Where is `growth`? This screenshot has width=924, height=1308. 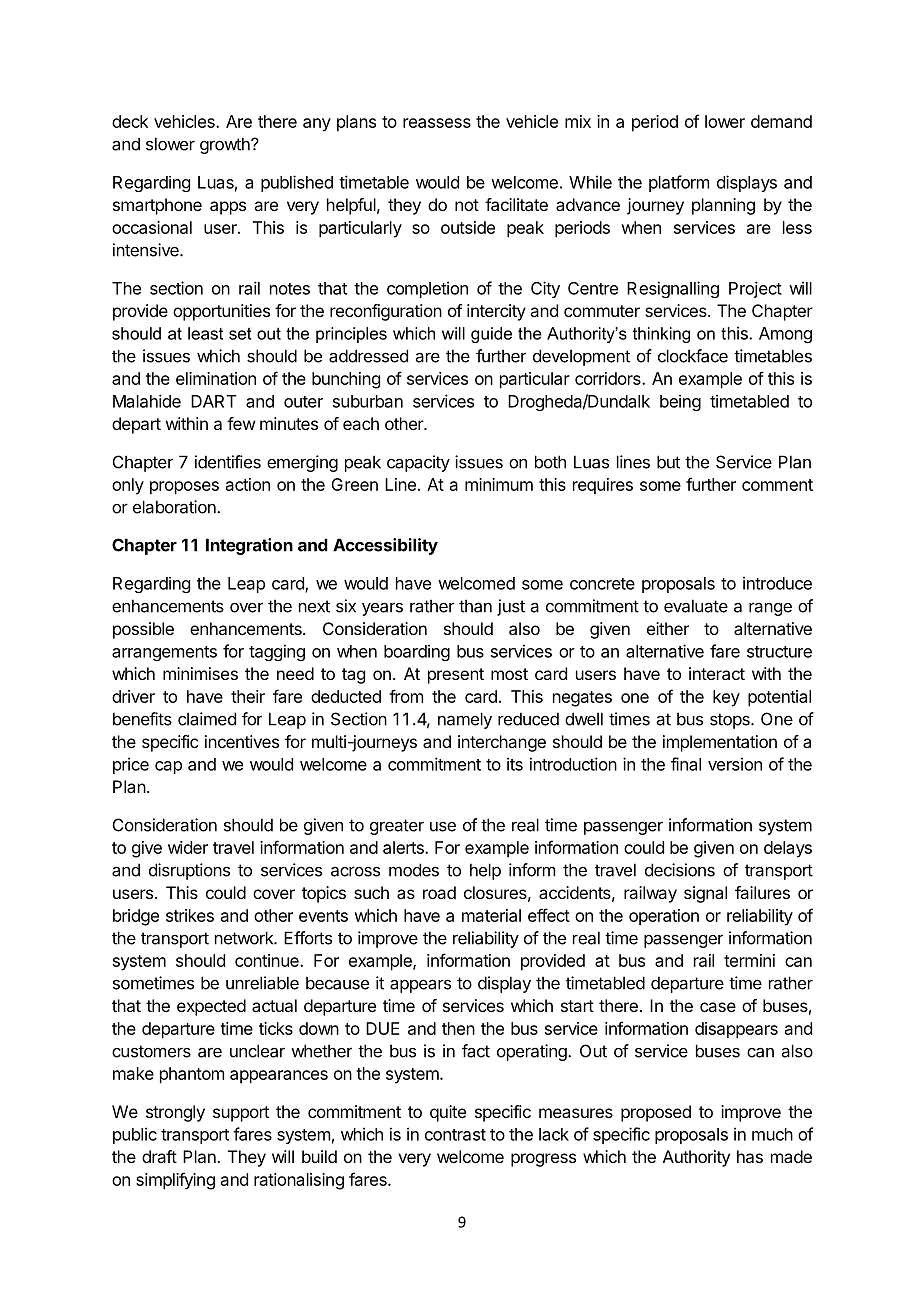
growth is located at coordinates (226, 145).
